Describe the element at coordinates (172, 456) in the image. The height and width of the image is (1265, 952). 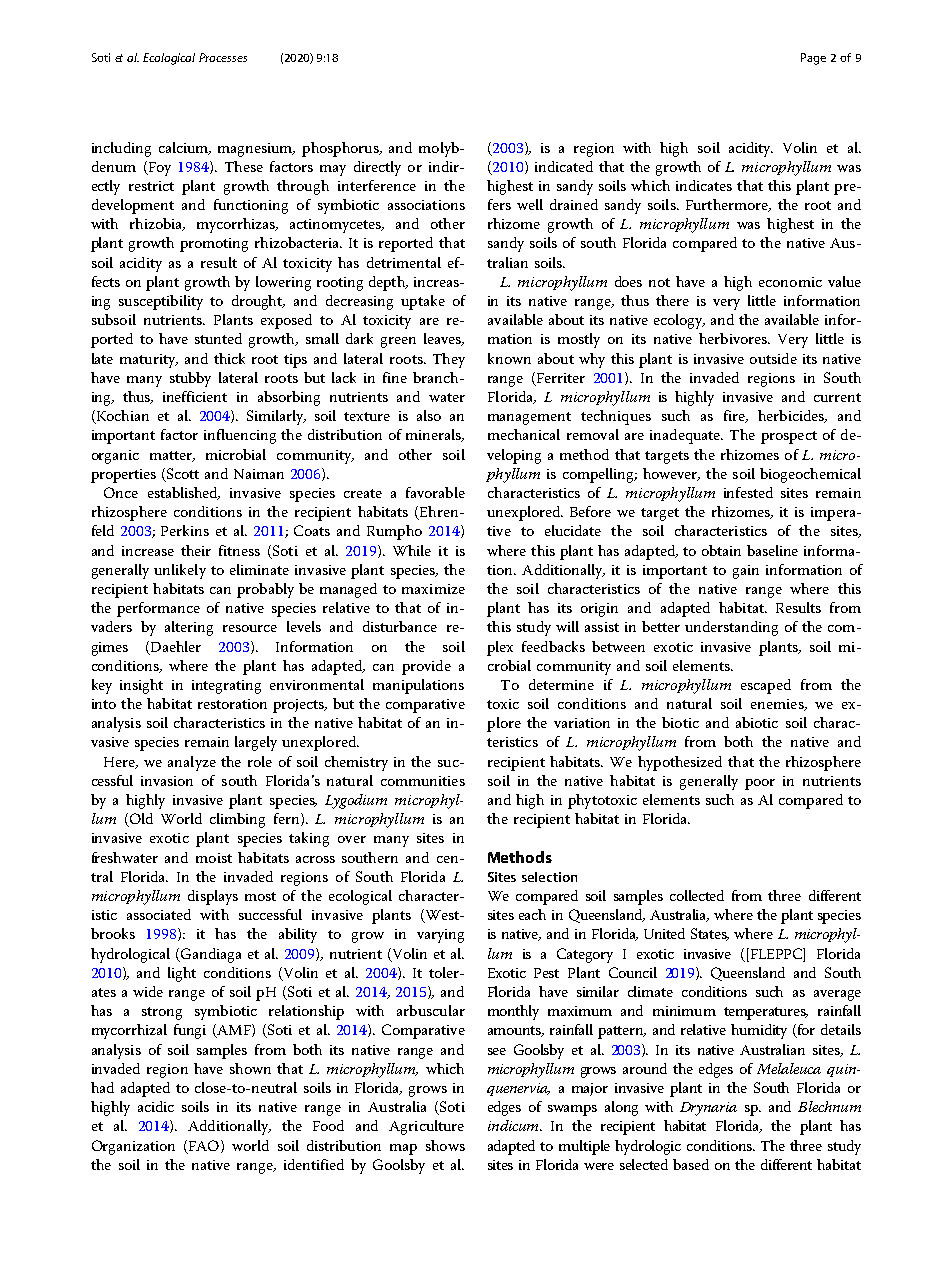
I see `matter` at that location.
